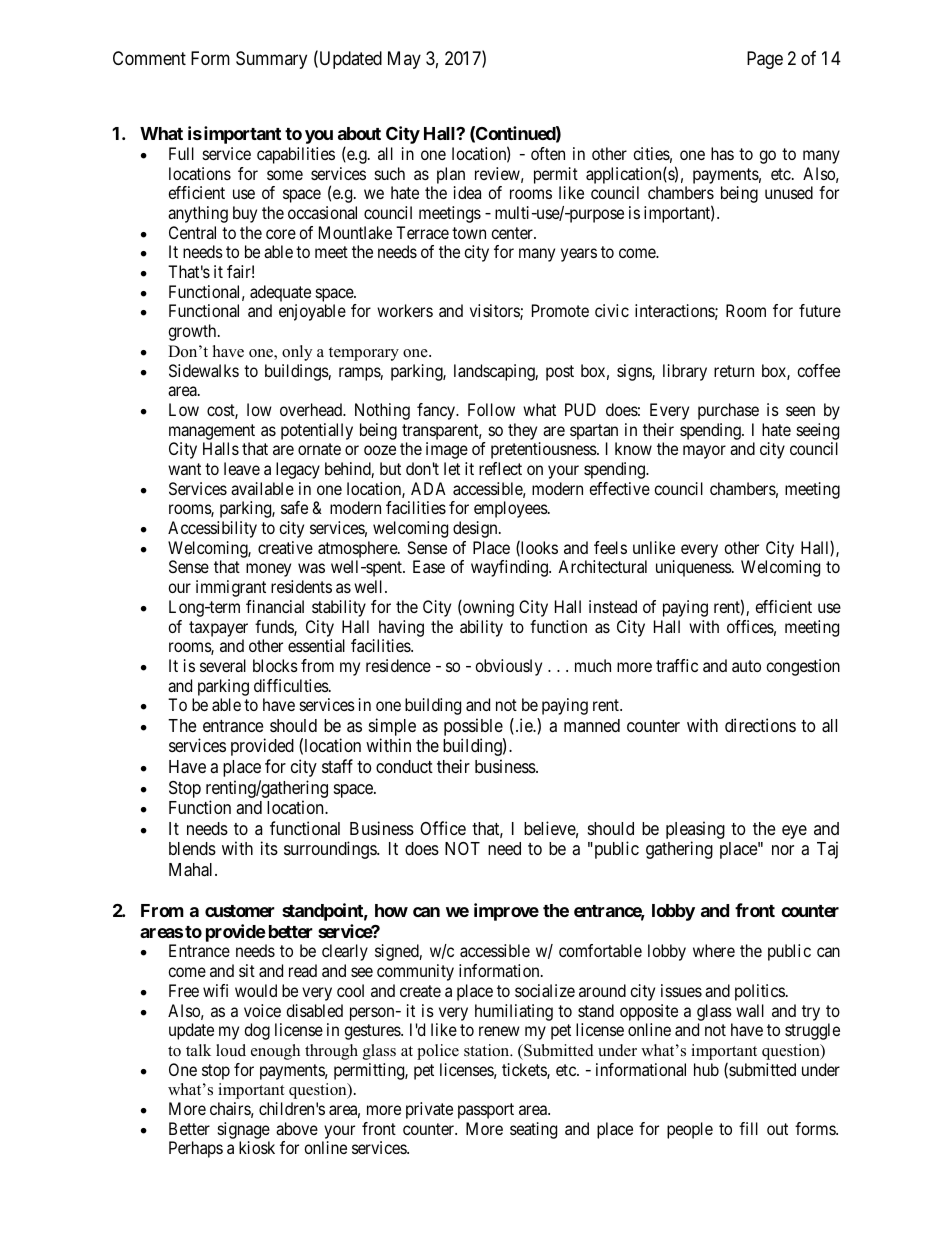 The image size is (952, 1233). I want to click on Page, so click(765, 60).
